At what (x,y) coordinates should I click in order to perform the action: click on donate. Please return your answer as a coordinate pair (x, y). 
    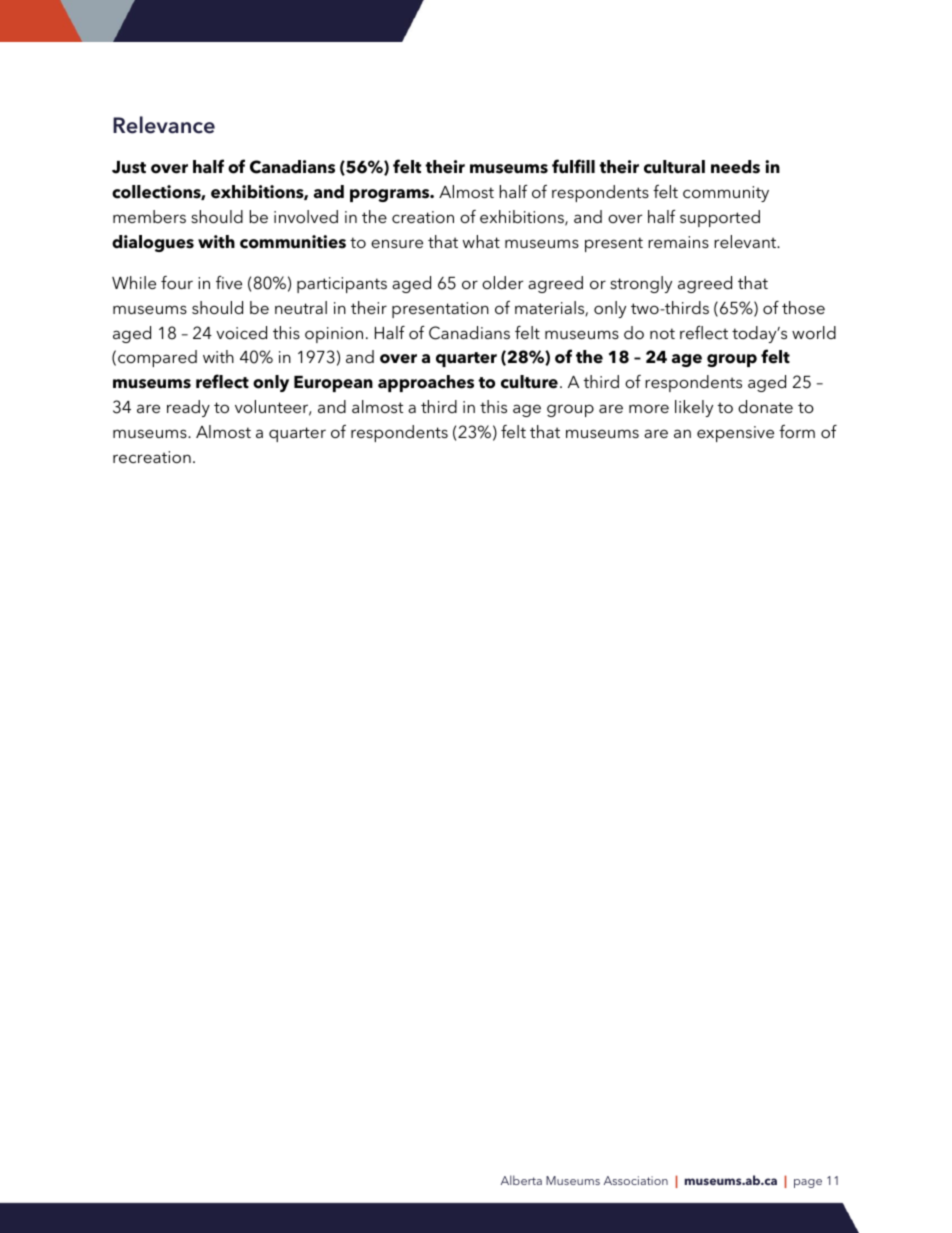
    Looking at the image, I should click on (765, 406).
